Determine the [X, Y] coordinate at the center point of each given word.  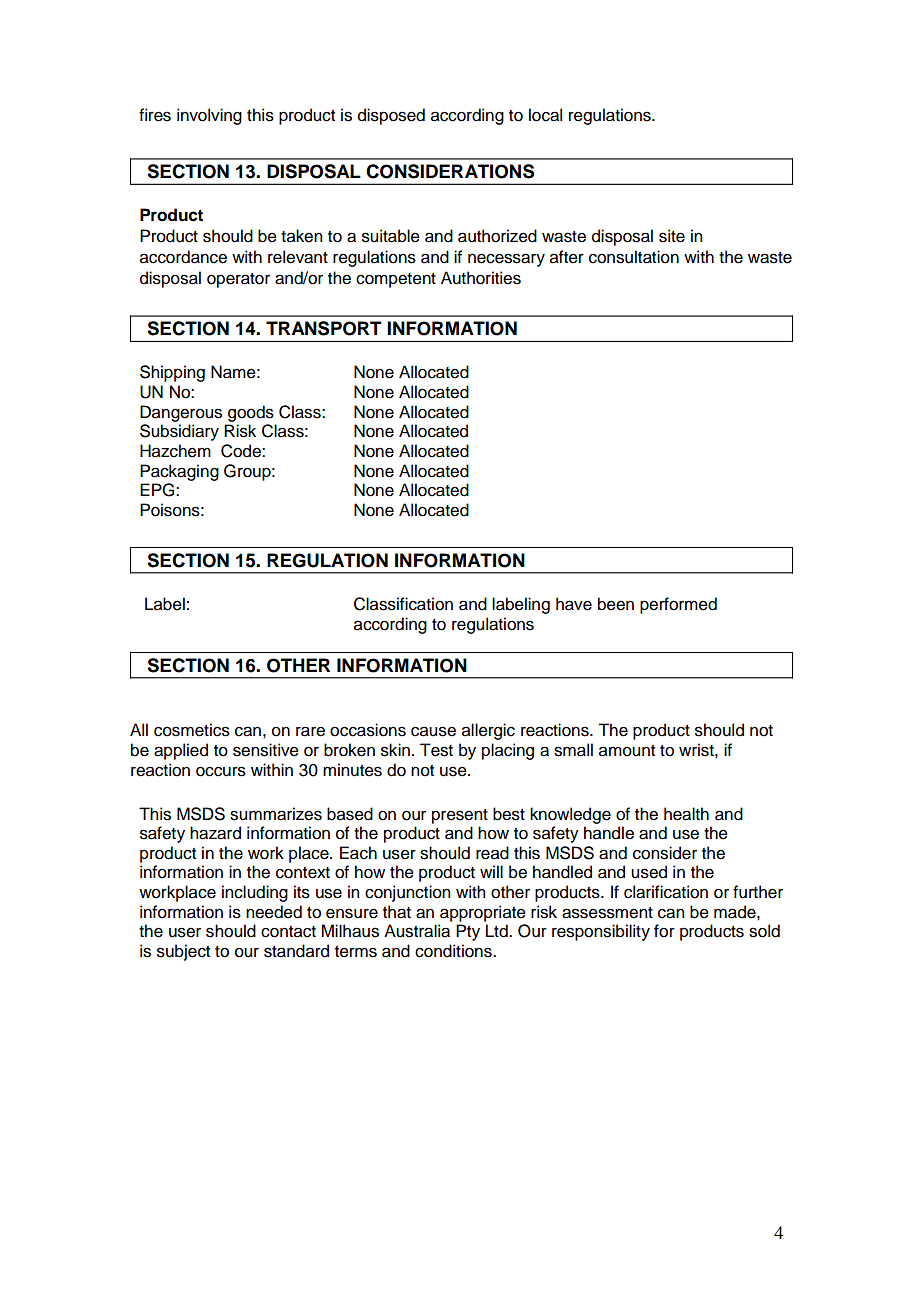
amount [627, 751]
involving [209, 116]
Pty [468, 932]
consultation [634, 257]
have [574, 604]
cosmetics [192, 730]
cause [433, 731]
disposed [391, 116]
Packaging [179, 472]
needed [274, 912]
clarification [666, 892]
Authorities [481, 278]
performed [678, 605]
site [672, 236]
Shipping [172, 373]
